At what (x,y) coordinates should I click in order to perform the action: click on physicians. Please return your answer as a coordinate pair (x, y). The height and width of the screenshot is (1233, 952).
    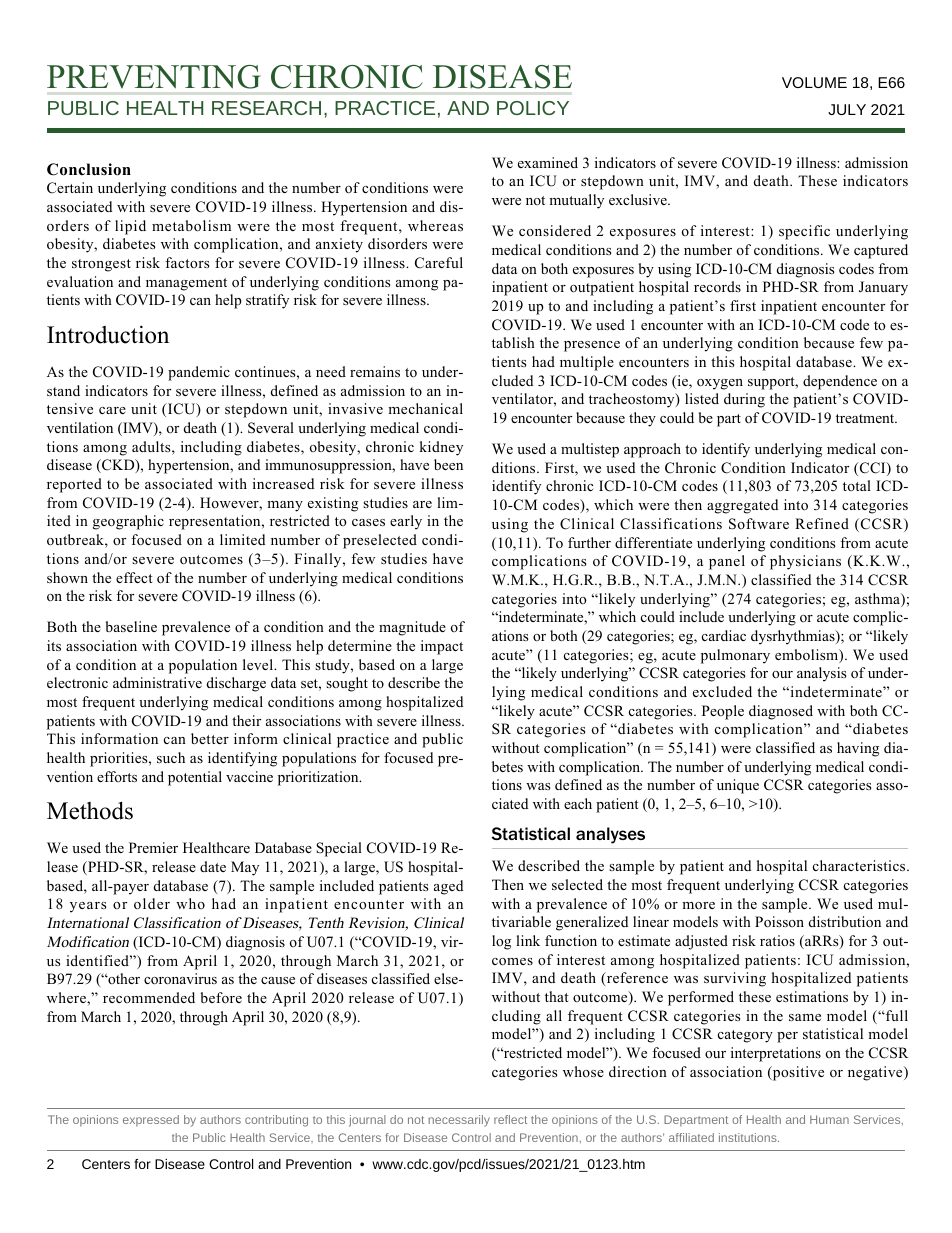
    Looking at the image, I should click on (805, 562).
